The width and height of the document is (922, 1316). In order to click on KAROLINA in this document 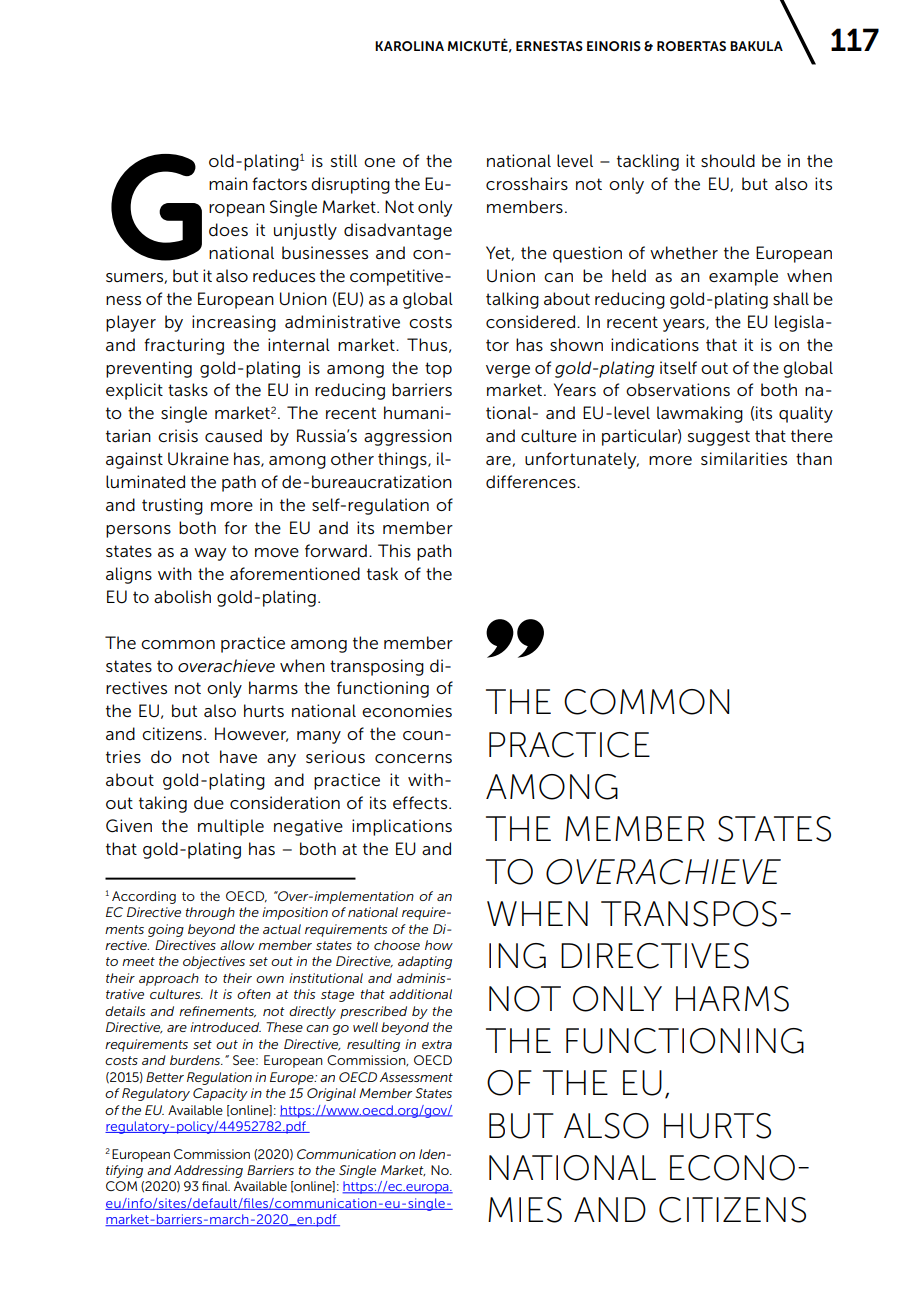, I will do `click(409, 46)`.
